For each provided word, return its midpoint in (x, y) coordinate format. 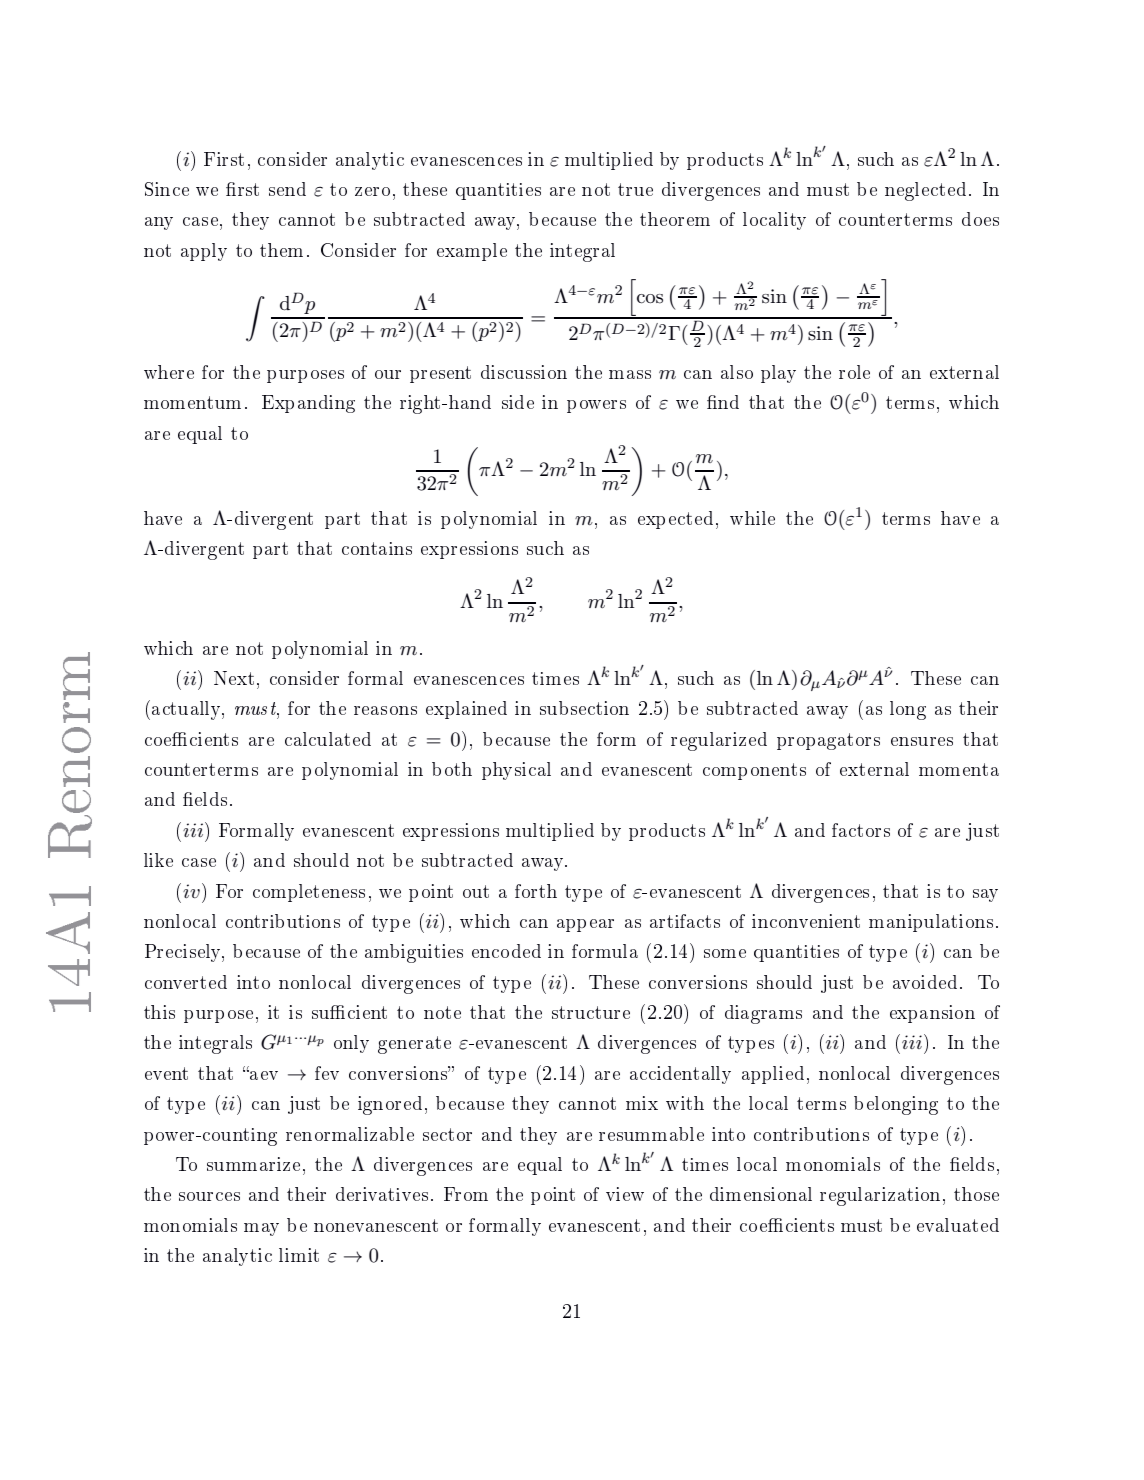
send (287, 189)
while (752, 518)
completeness (309, 893)
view (625, 1194)
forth (536, 891)
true (635, 189)
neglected (925, 191)
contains (377, 548)
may (261, 1229)
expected (675, 520)
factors (861, 830)
